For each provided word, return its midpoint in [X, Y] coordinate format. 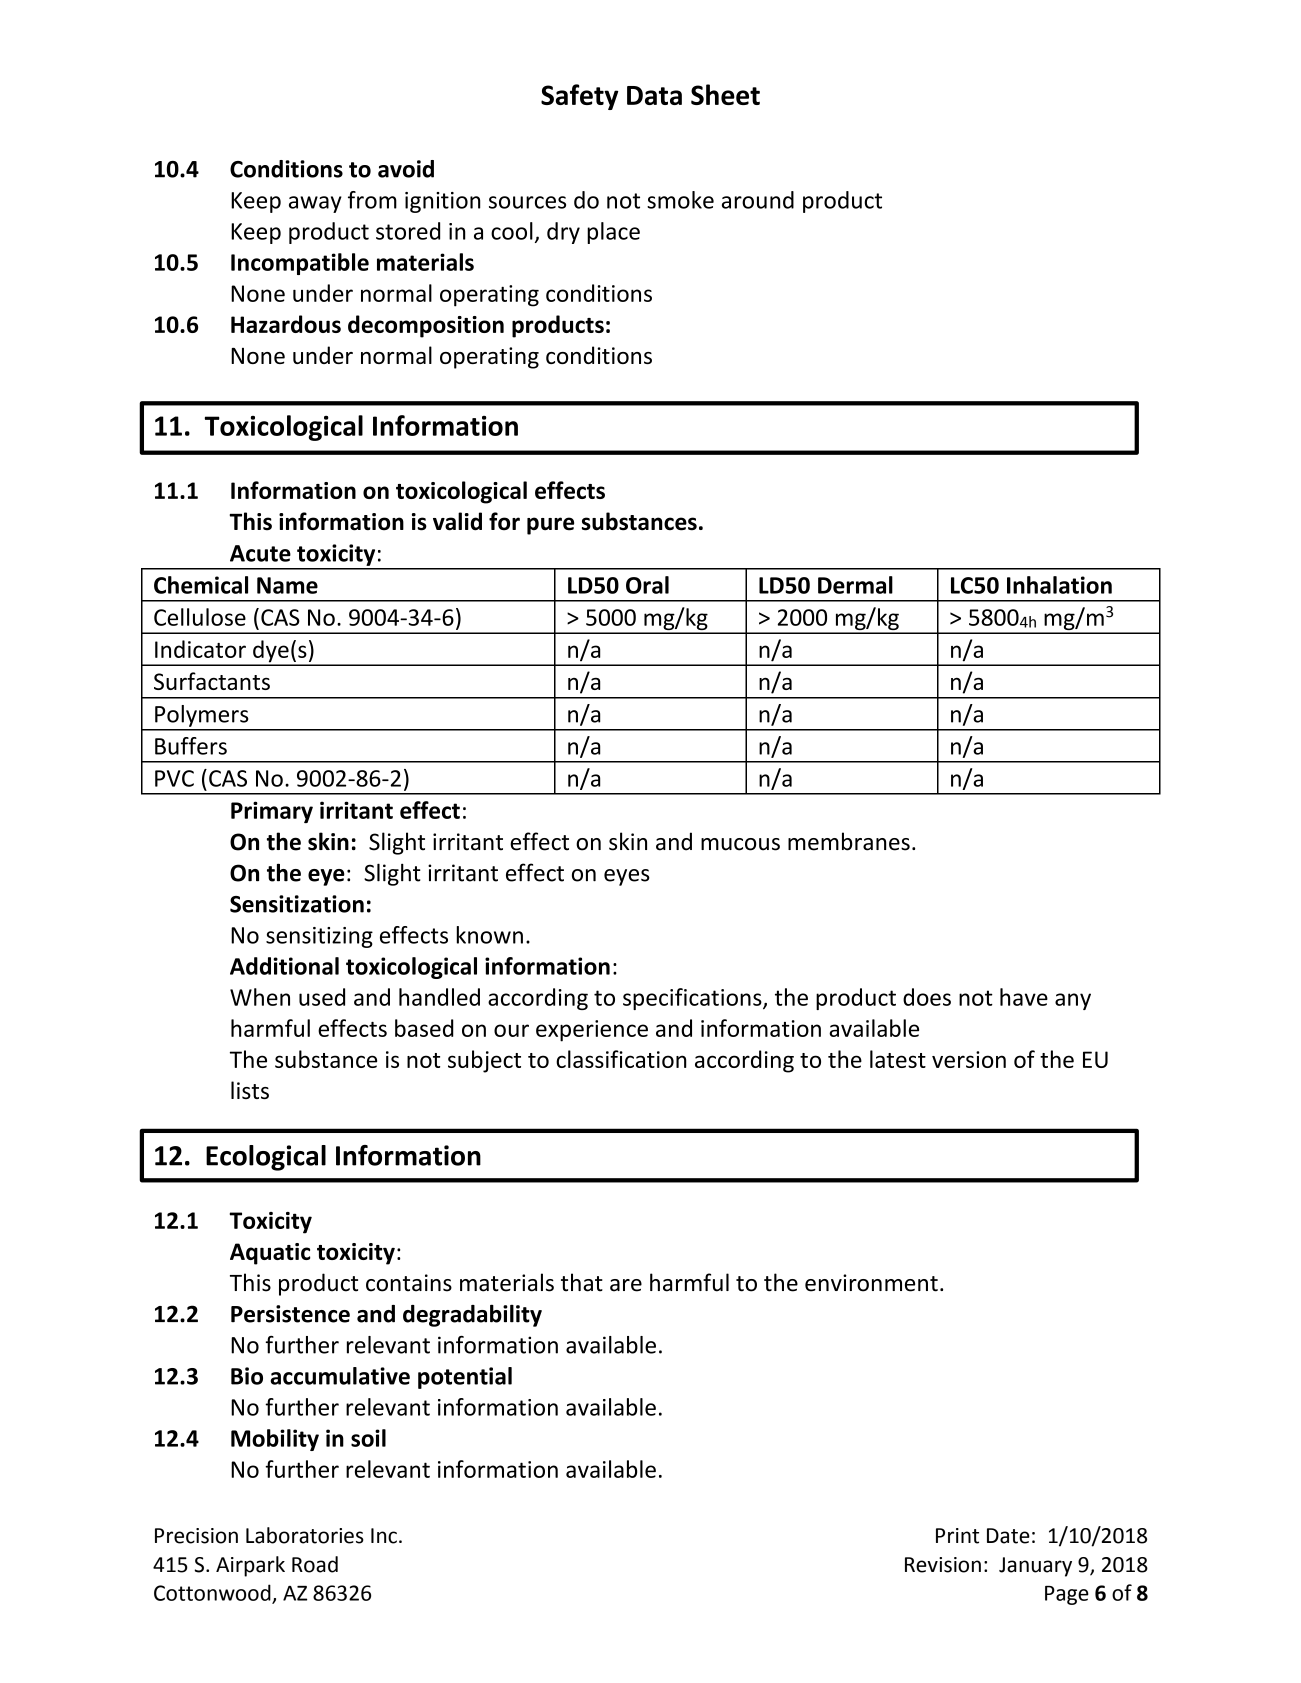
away [315, 204]
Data [654, 95]
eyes [627, 877]
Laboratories [305, 1535]
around [758, 200]
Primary [272, 812]
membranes [849, 841]
